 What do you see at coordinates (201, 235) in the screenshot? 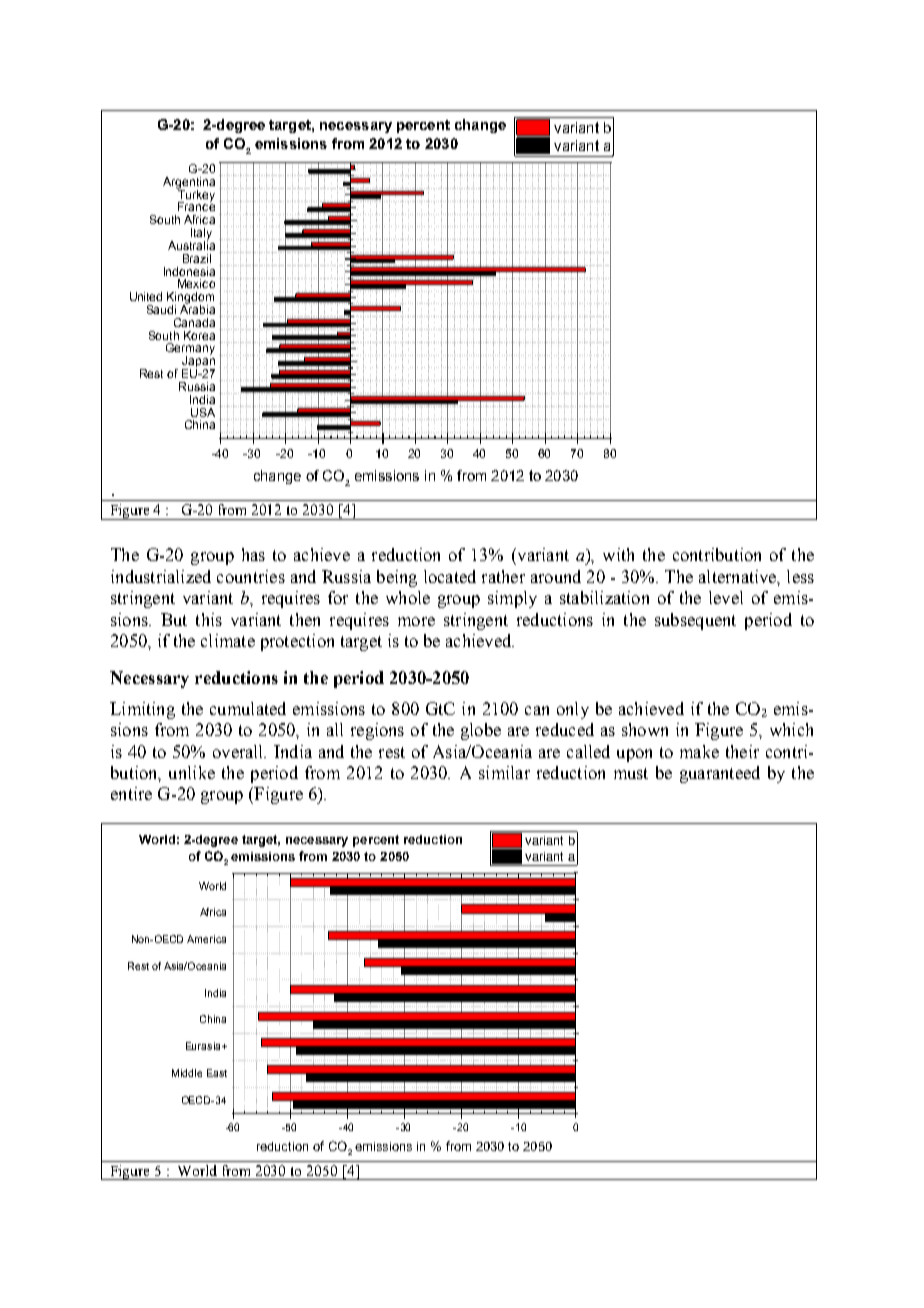
I see `Italy` at bounding box center [201, 235].
